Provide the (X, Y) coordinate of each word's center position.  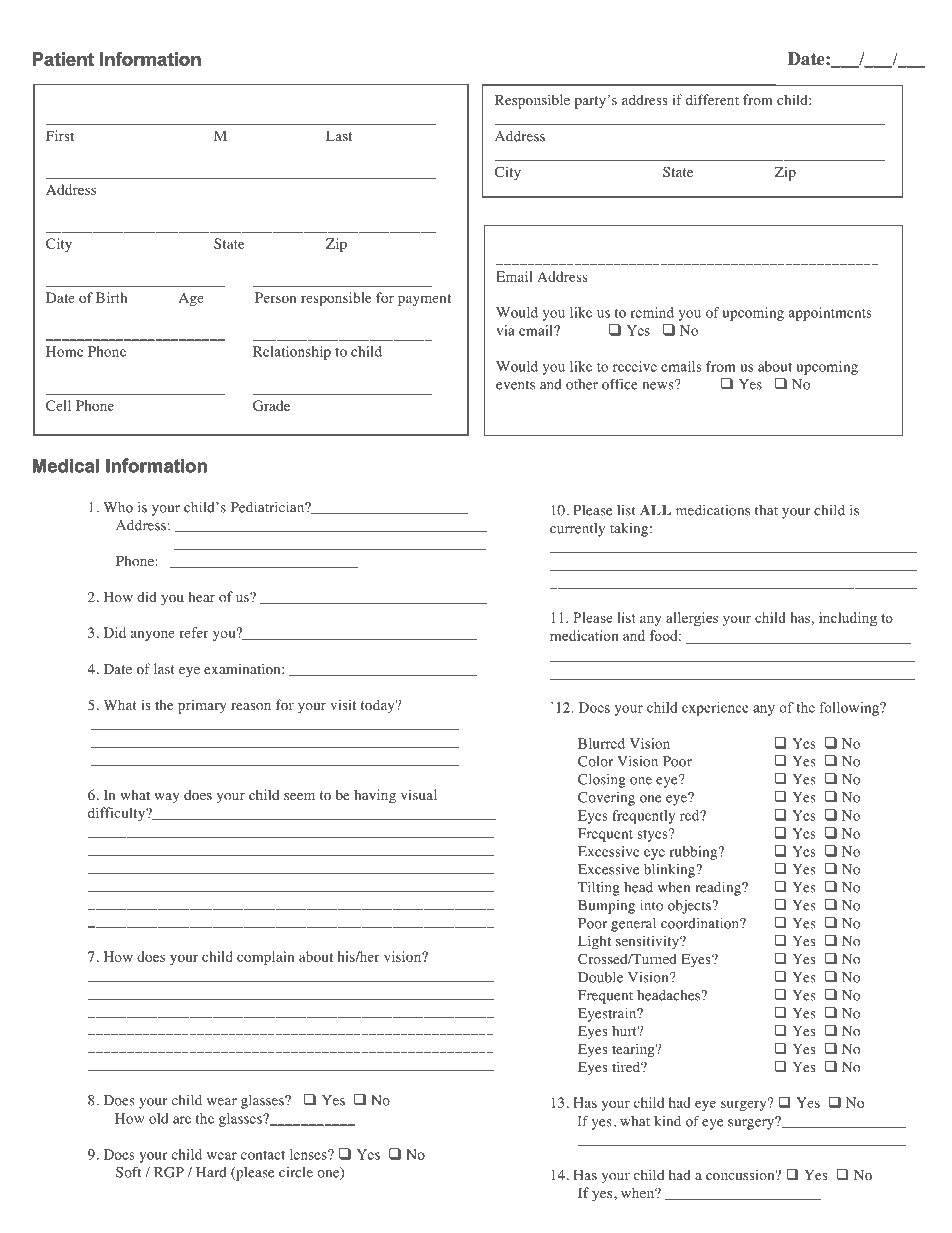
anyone (153, 635)
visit (343, 704)
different (712, 99)
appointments (830, 314)
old (158, 1118)
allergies (692, 619)
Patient (63, 59)
